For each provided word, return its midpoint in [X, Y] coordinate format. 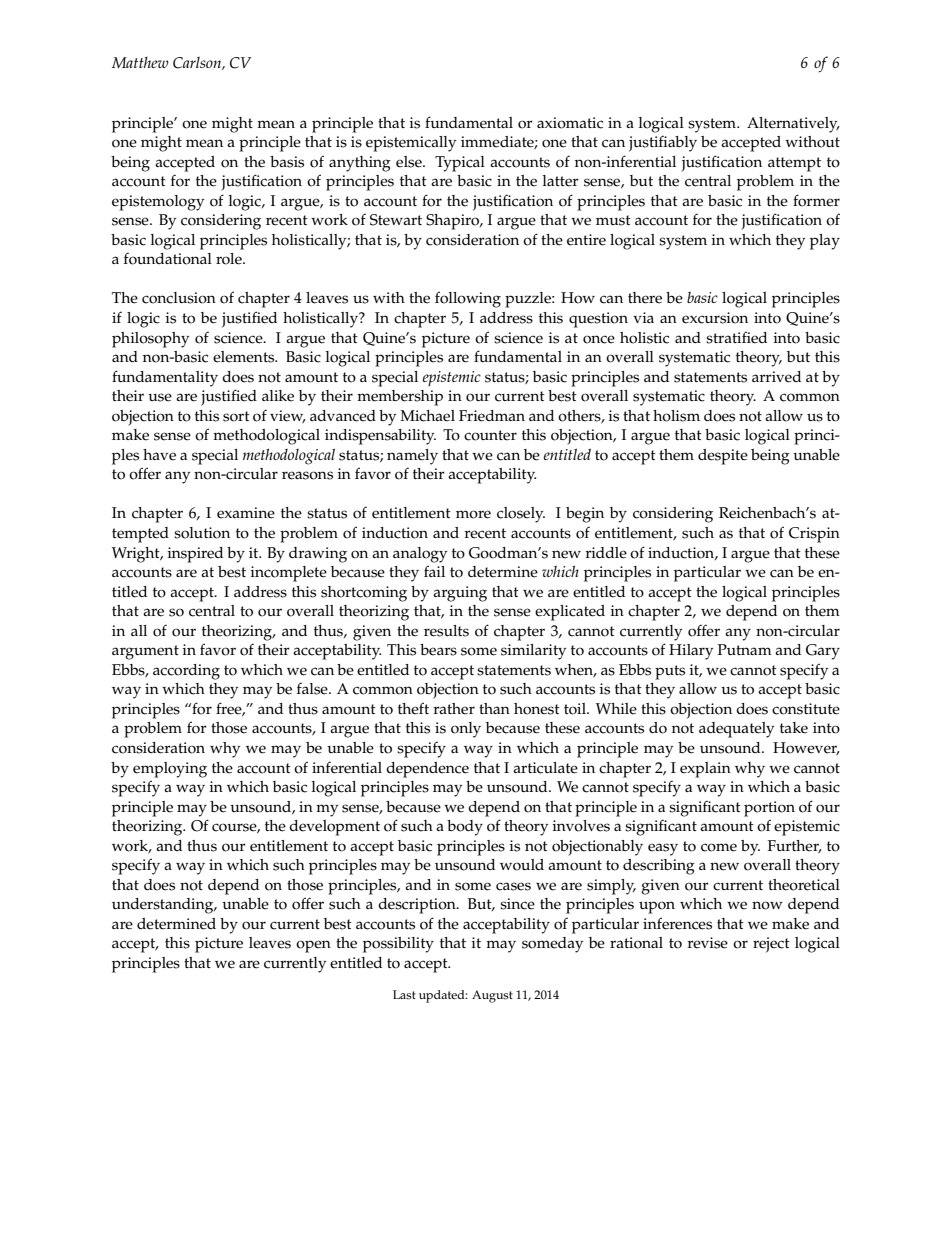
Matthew [140, 62]
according [186, 672]
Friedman [492, 416]
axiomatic [570, 123]
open [313, 946]
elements [245, 357]
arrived [776, 377]
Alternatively [793, 125]
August [492, 996]
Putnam [745, 649]
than [494, 708]
